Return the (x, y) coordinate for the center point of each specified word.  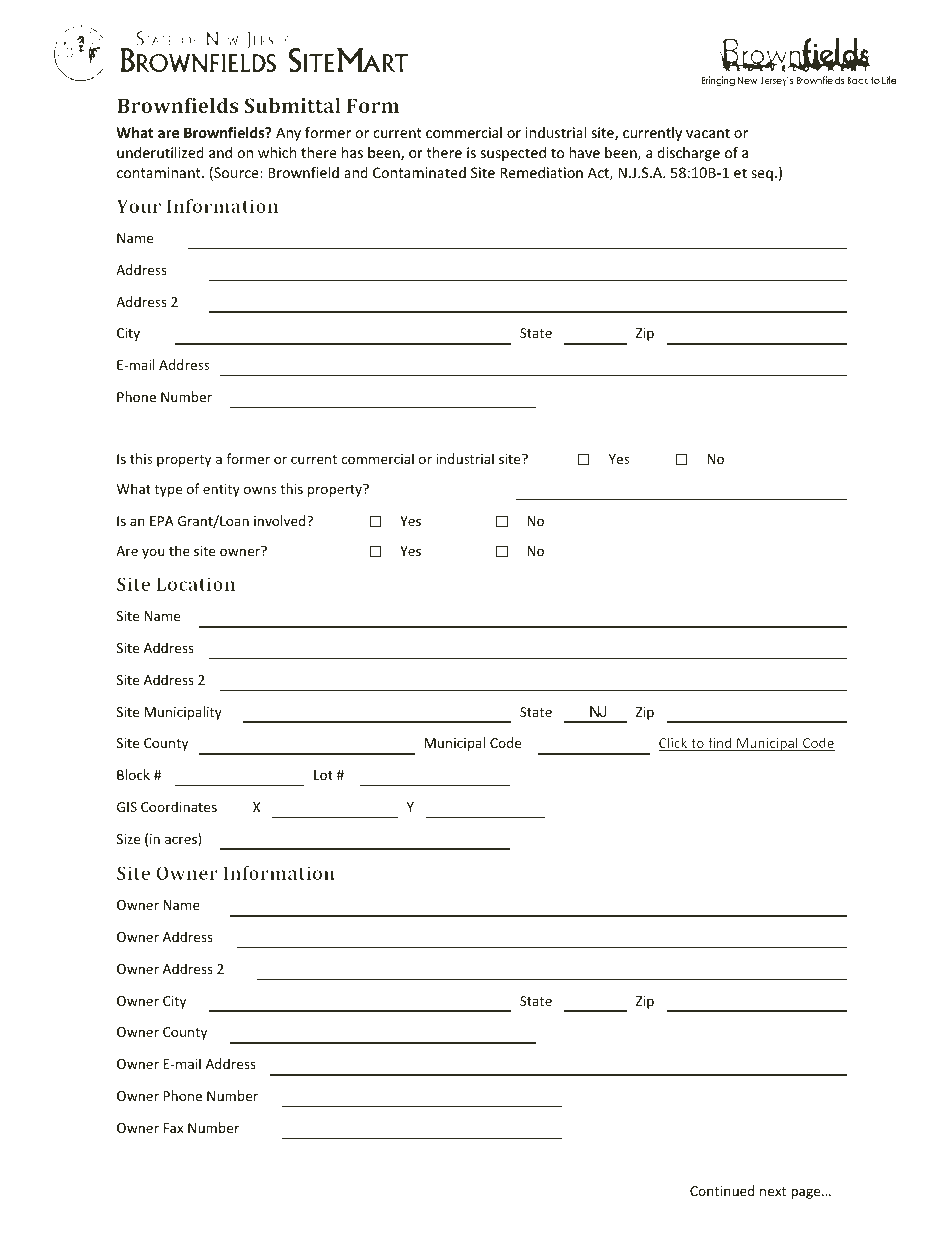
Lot (323, 775)
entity (221, 490)
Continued (722, 1190)
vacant (708, 133)
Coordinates (179, 806)
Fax (173, 1128)
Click (674, 744)
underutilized (160, 152)
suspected (513, 154)
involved (281, 520)
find (720, 744)
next (773, 1191)
